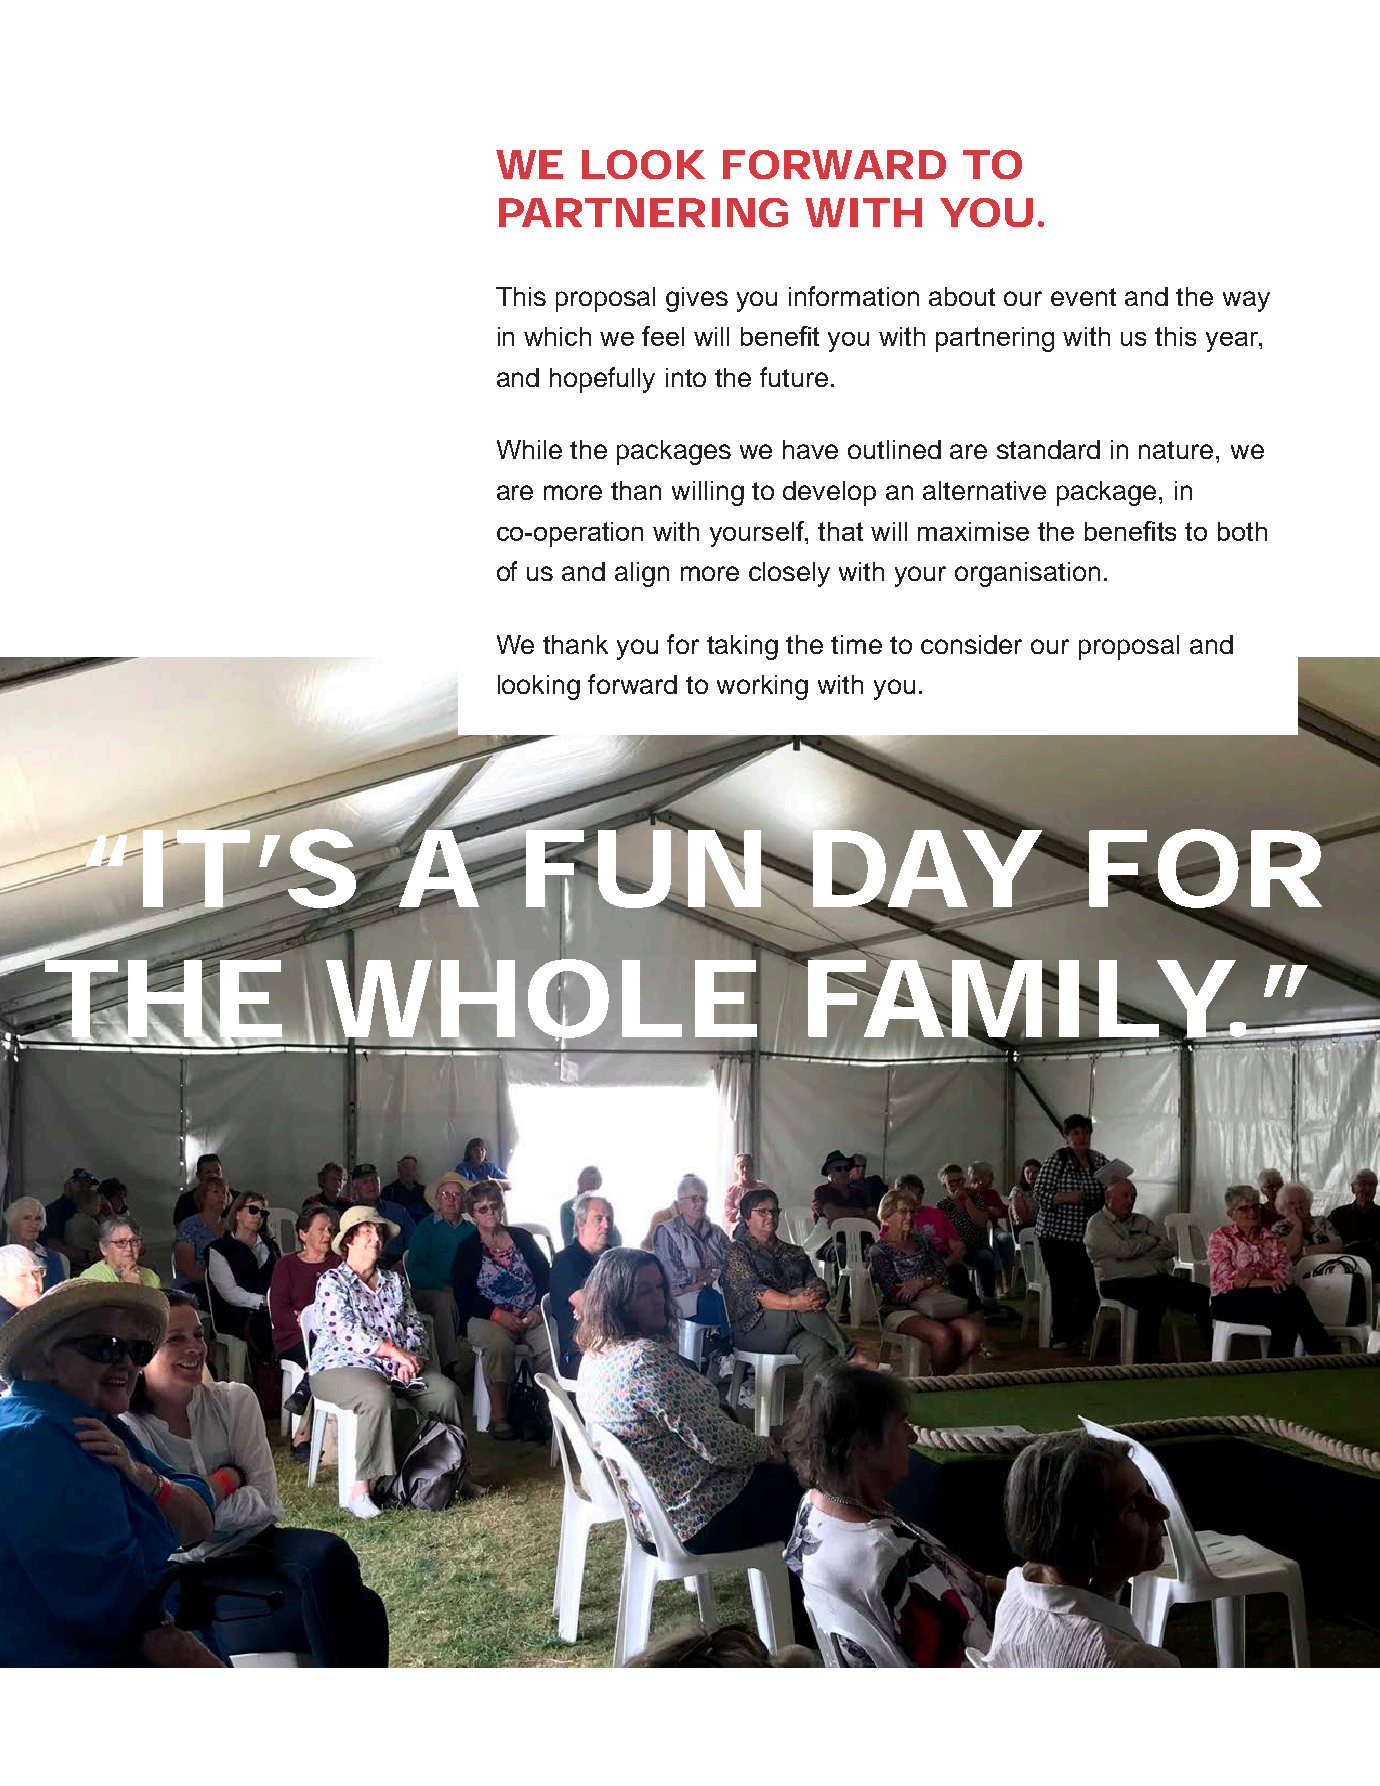  I want to click on While, so click(529, 449).
